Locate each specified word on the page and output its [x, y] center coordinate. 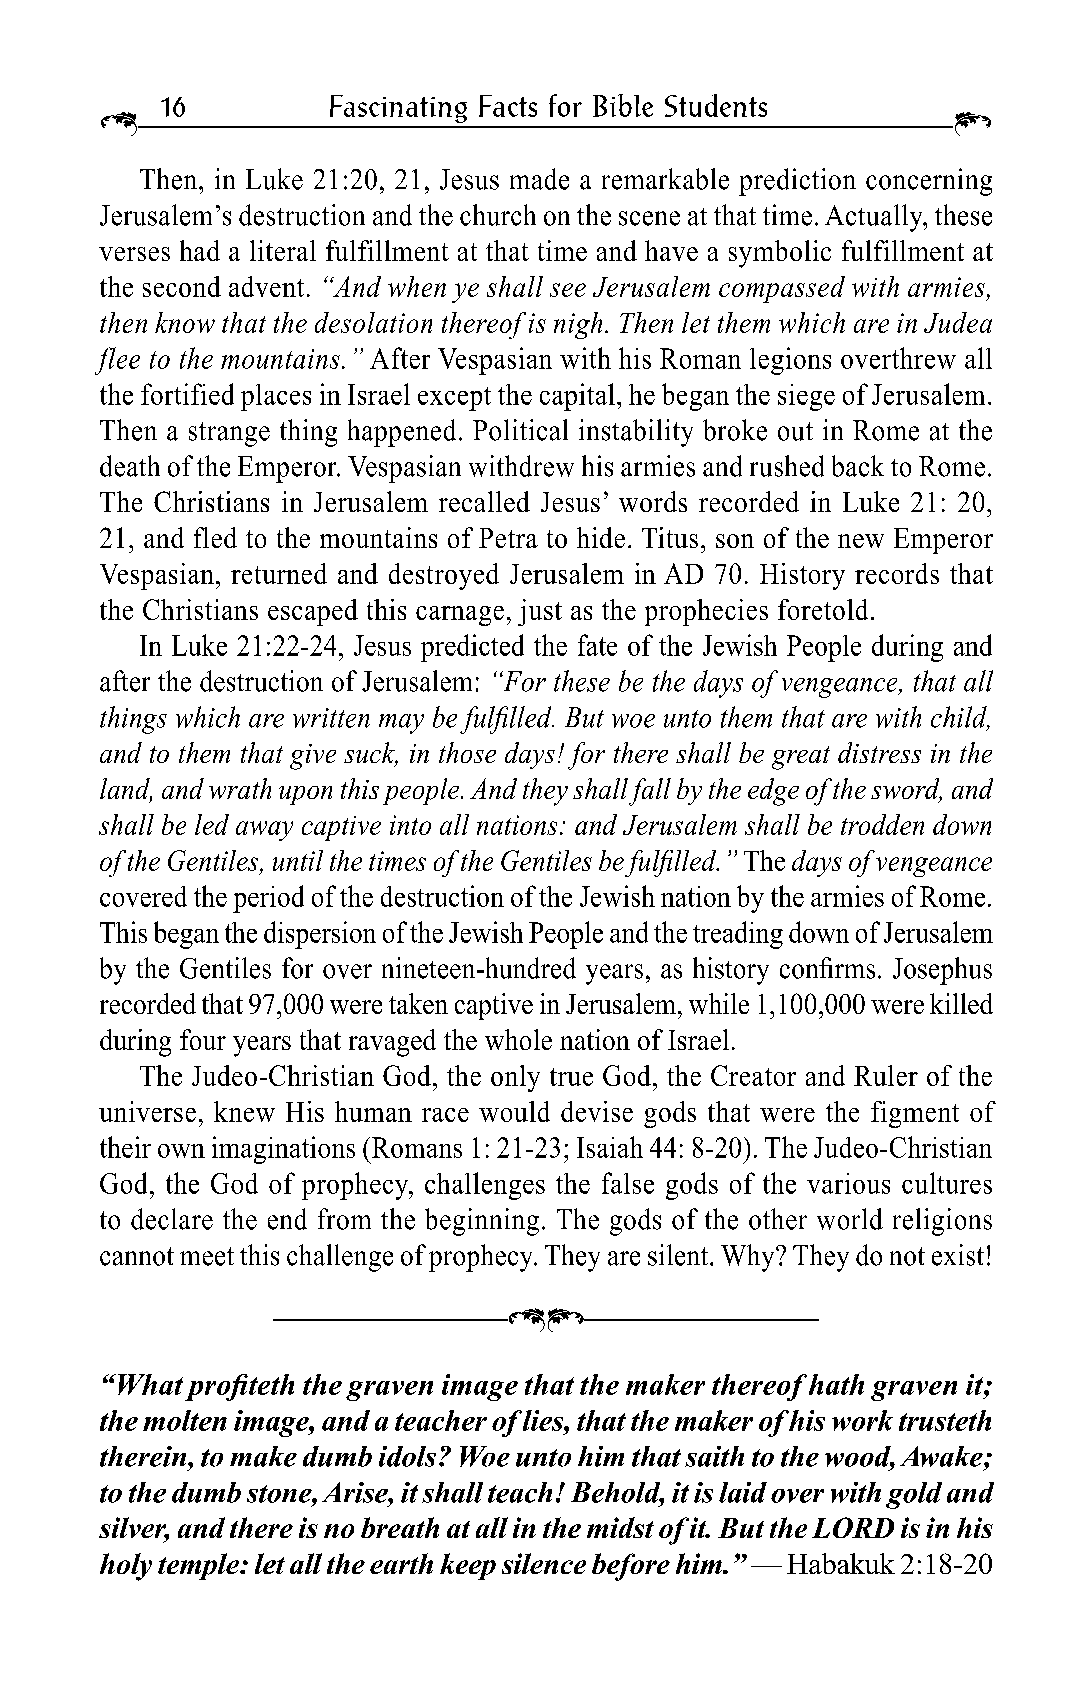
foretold [823, 609]
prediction [797, 182]
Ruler [886, 1075]
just [540, 612]
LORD [853, 1527]
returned [279, 573]
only [515, 1078]
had [200, 250]
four [203, 1039]
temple [200, 1566]
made [539, 179]
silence [544, 1563]
